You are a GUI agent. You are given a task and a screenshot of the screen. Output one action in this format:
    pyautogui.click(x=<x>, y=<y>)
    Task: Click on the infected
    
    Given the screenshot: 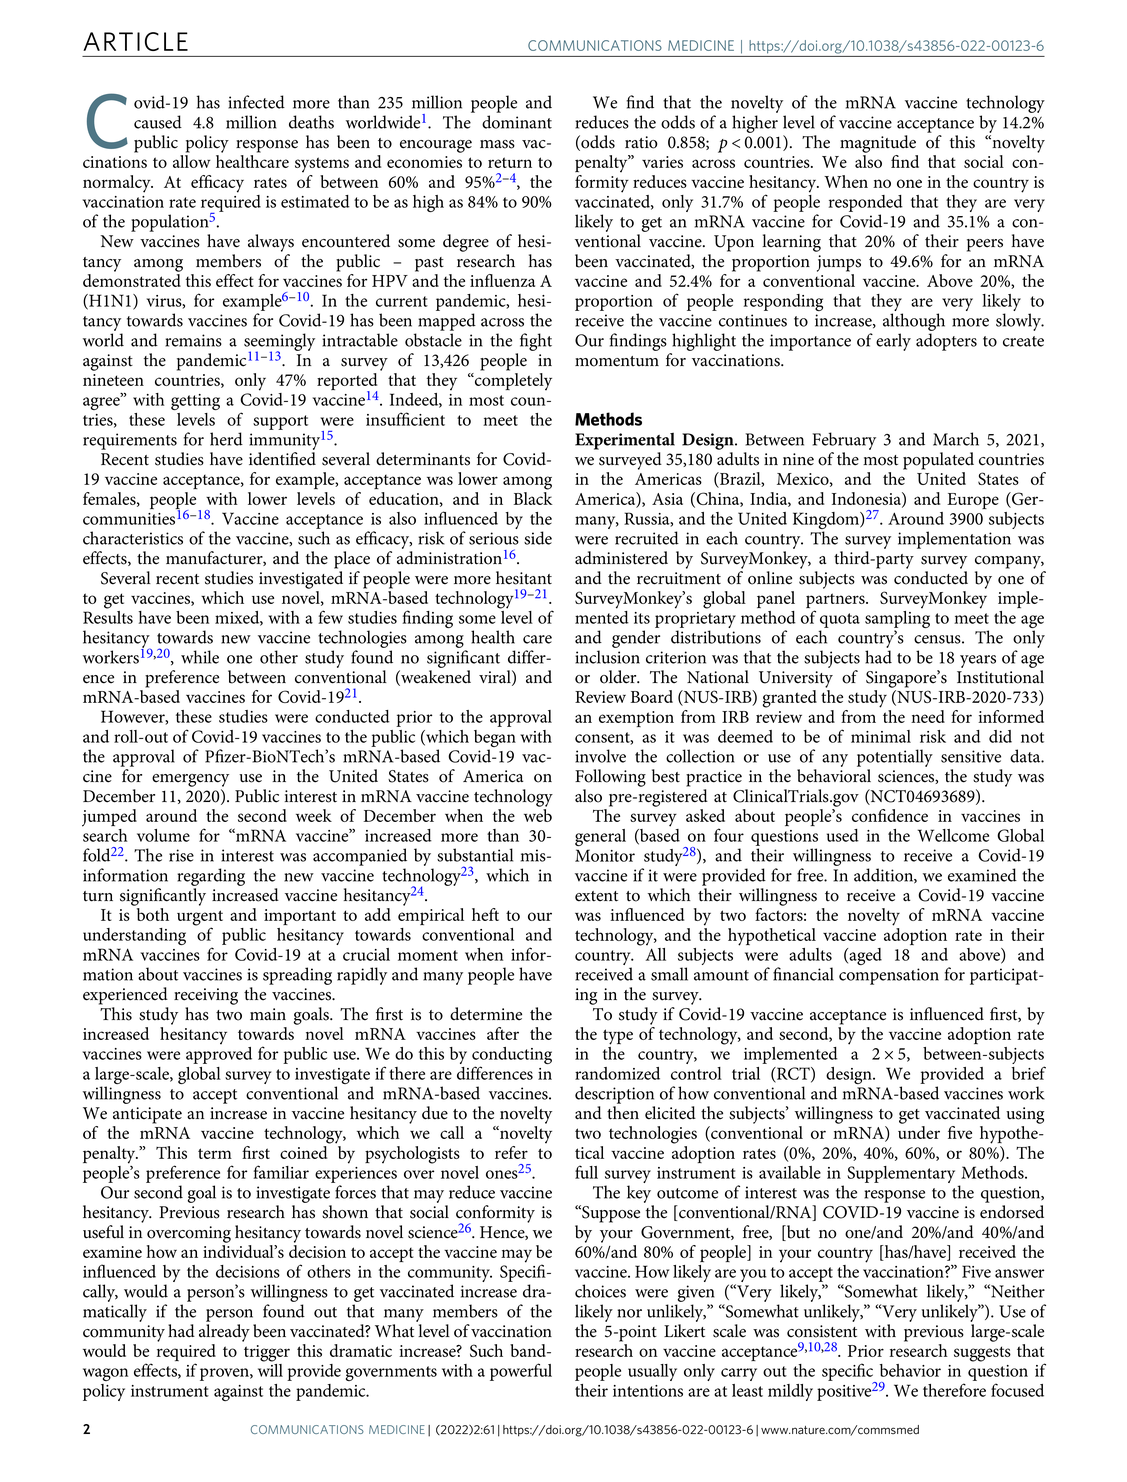 What is the action you would take?
    pyautogui.click(x=256, y=102)
